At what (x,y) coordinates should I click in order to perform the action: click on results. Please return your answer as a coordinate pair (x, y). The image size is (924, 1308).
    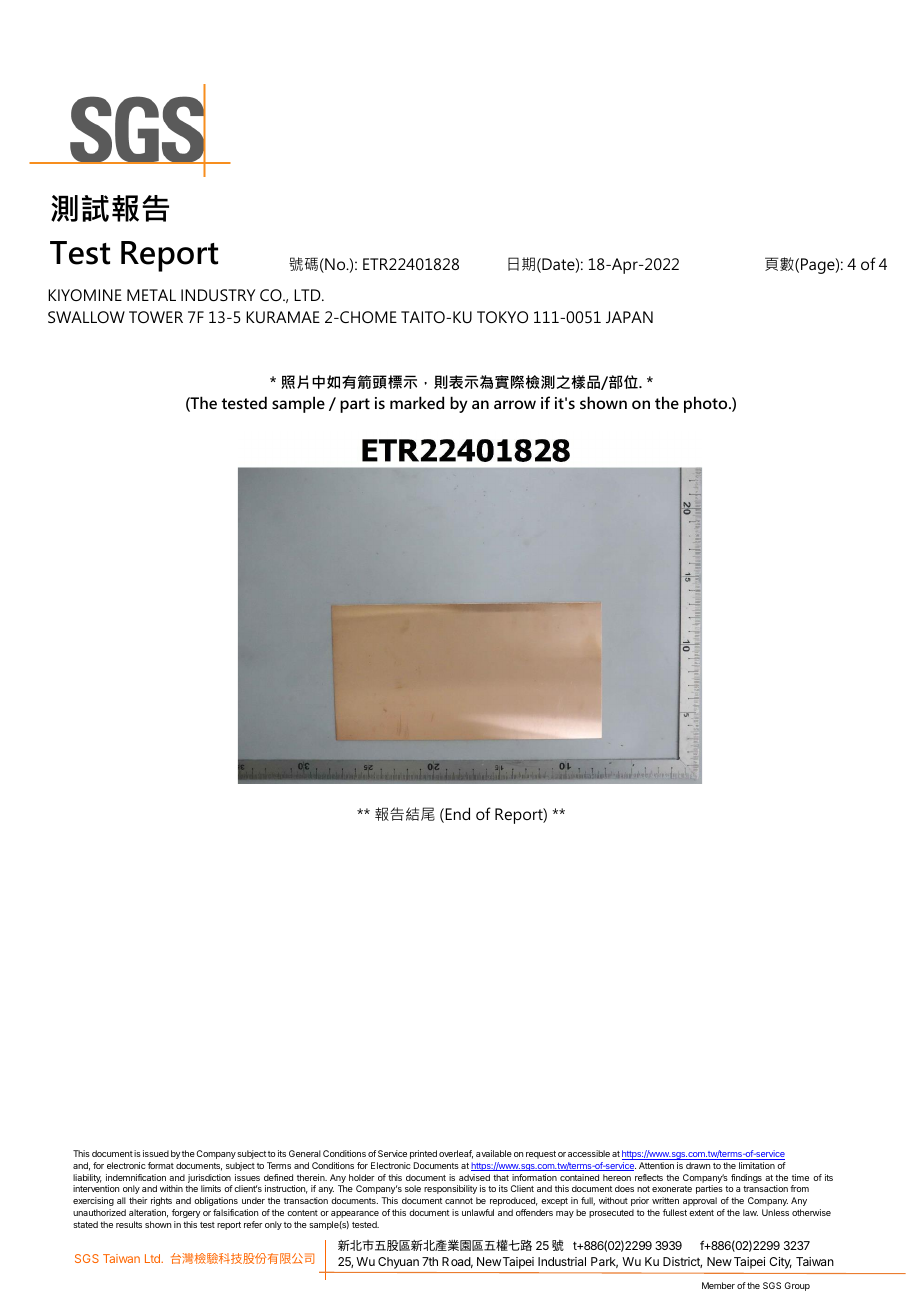
    Looking at the image, I should click on (129, 1224).
